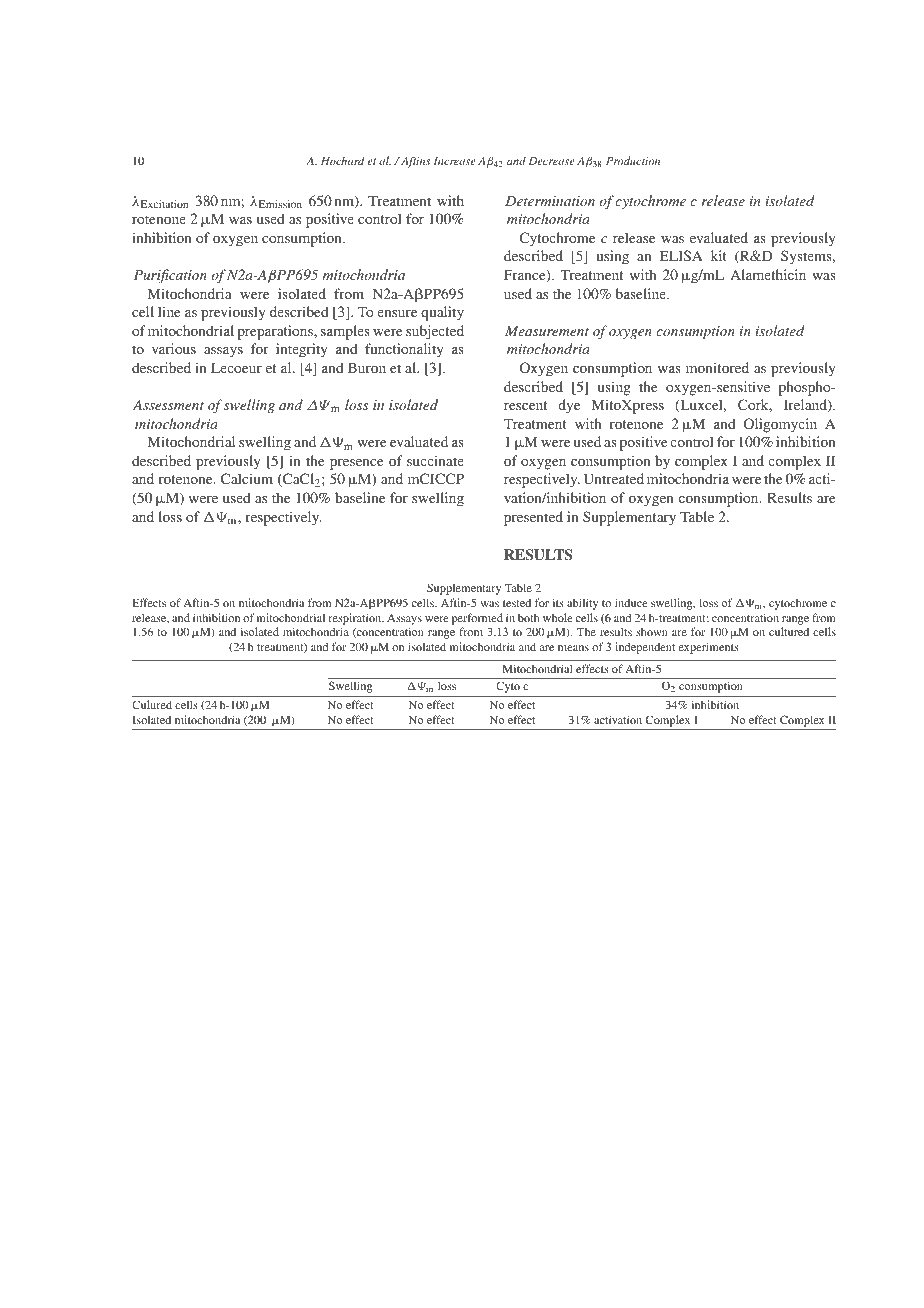  What do you see at coordinates (247, 478) in the screenshot?
I see `Calcium` at bounding box center [247, 478].
